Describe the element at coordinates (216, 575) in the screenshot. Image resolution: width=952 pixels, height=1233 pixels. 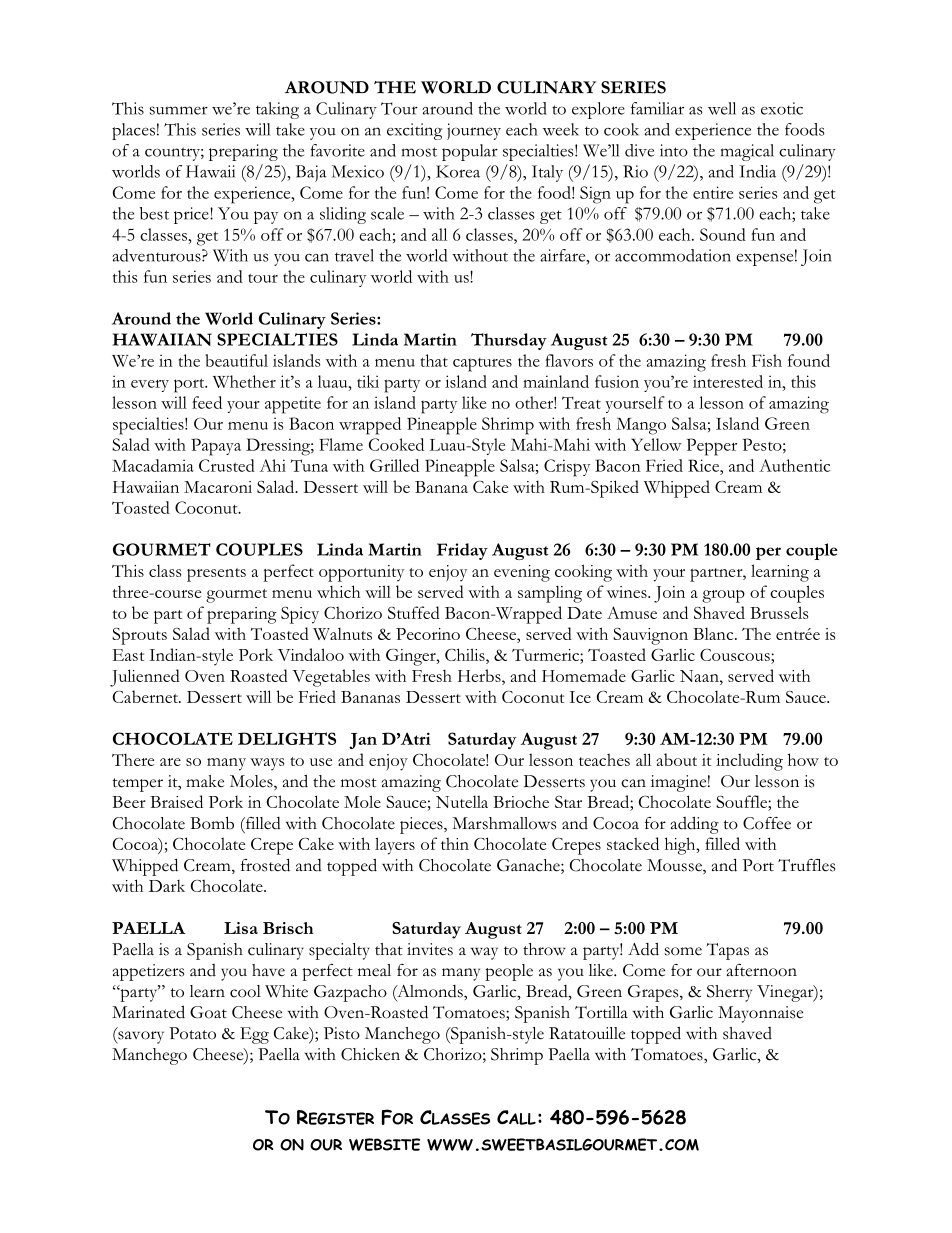
I see `presents` at that location.
